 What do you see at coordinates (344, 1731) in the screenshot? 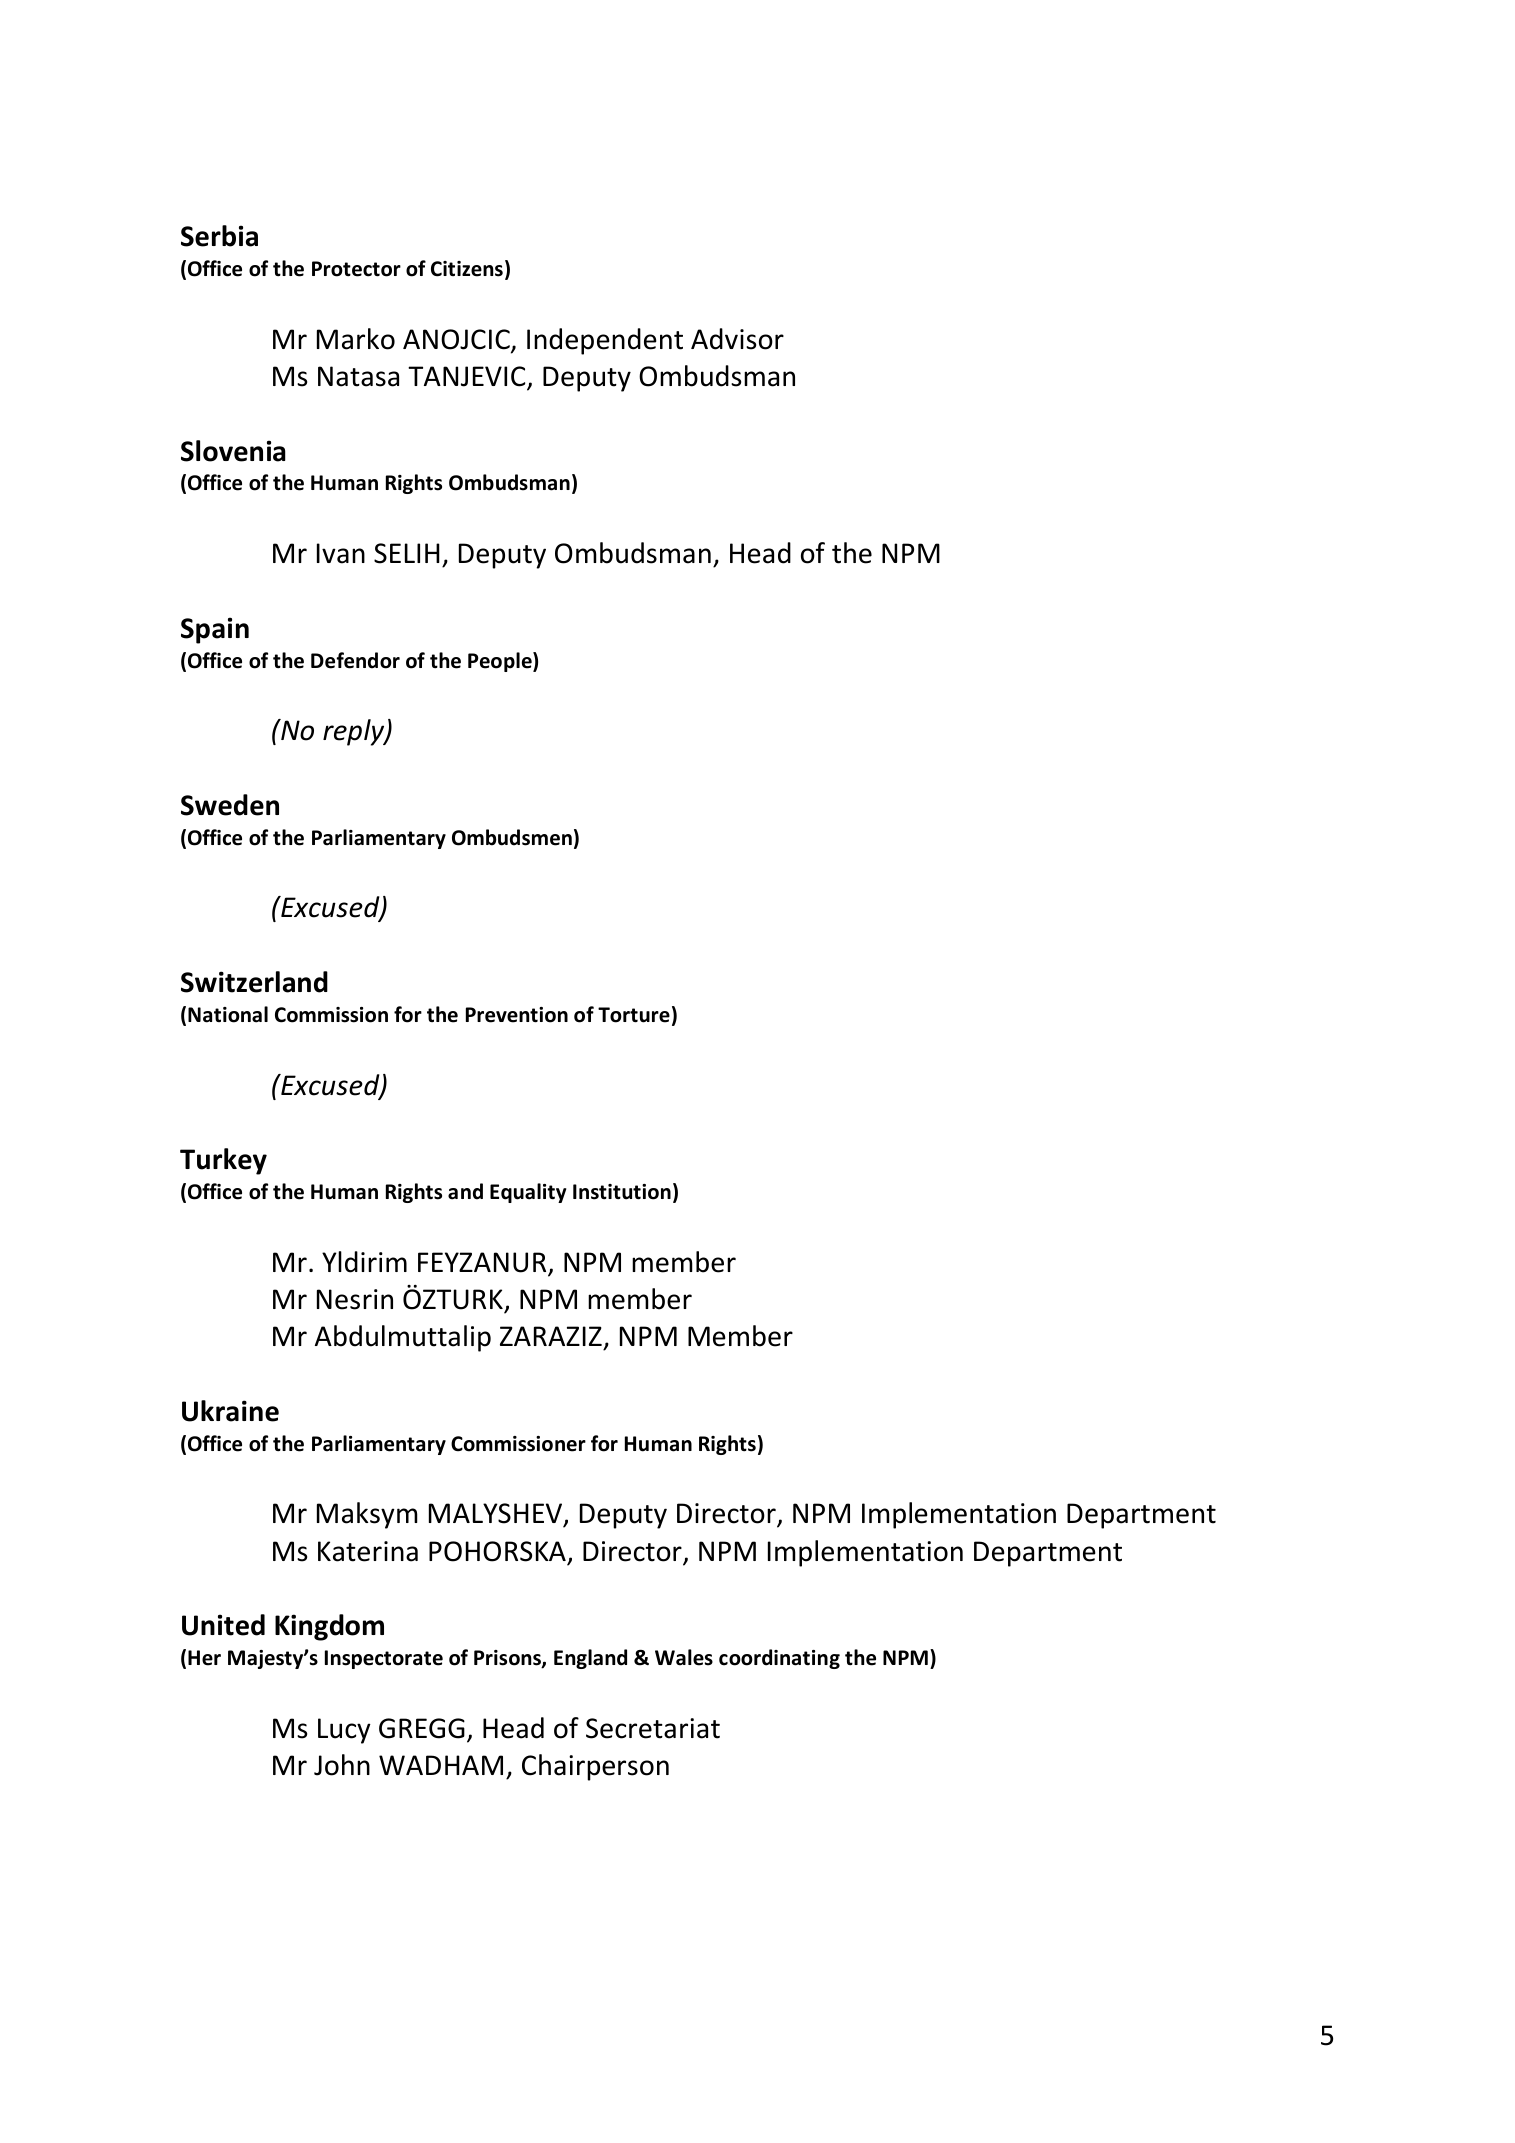
I see `Lucy` at bounding box center [344, 1731].
